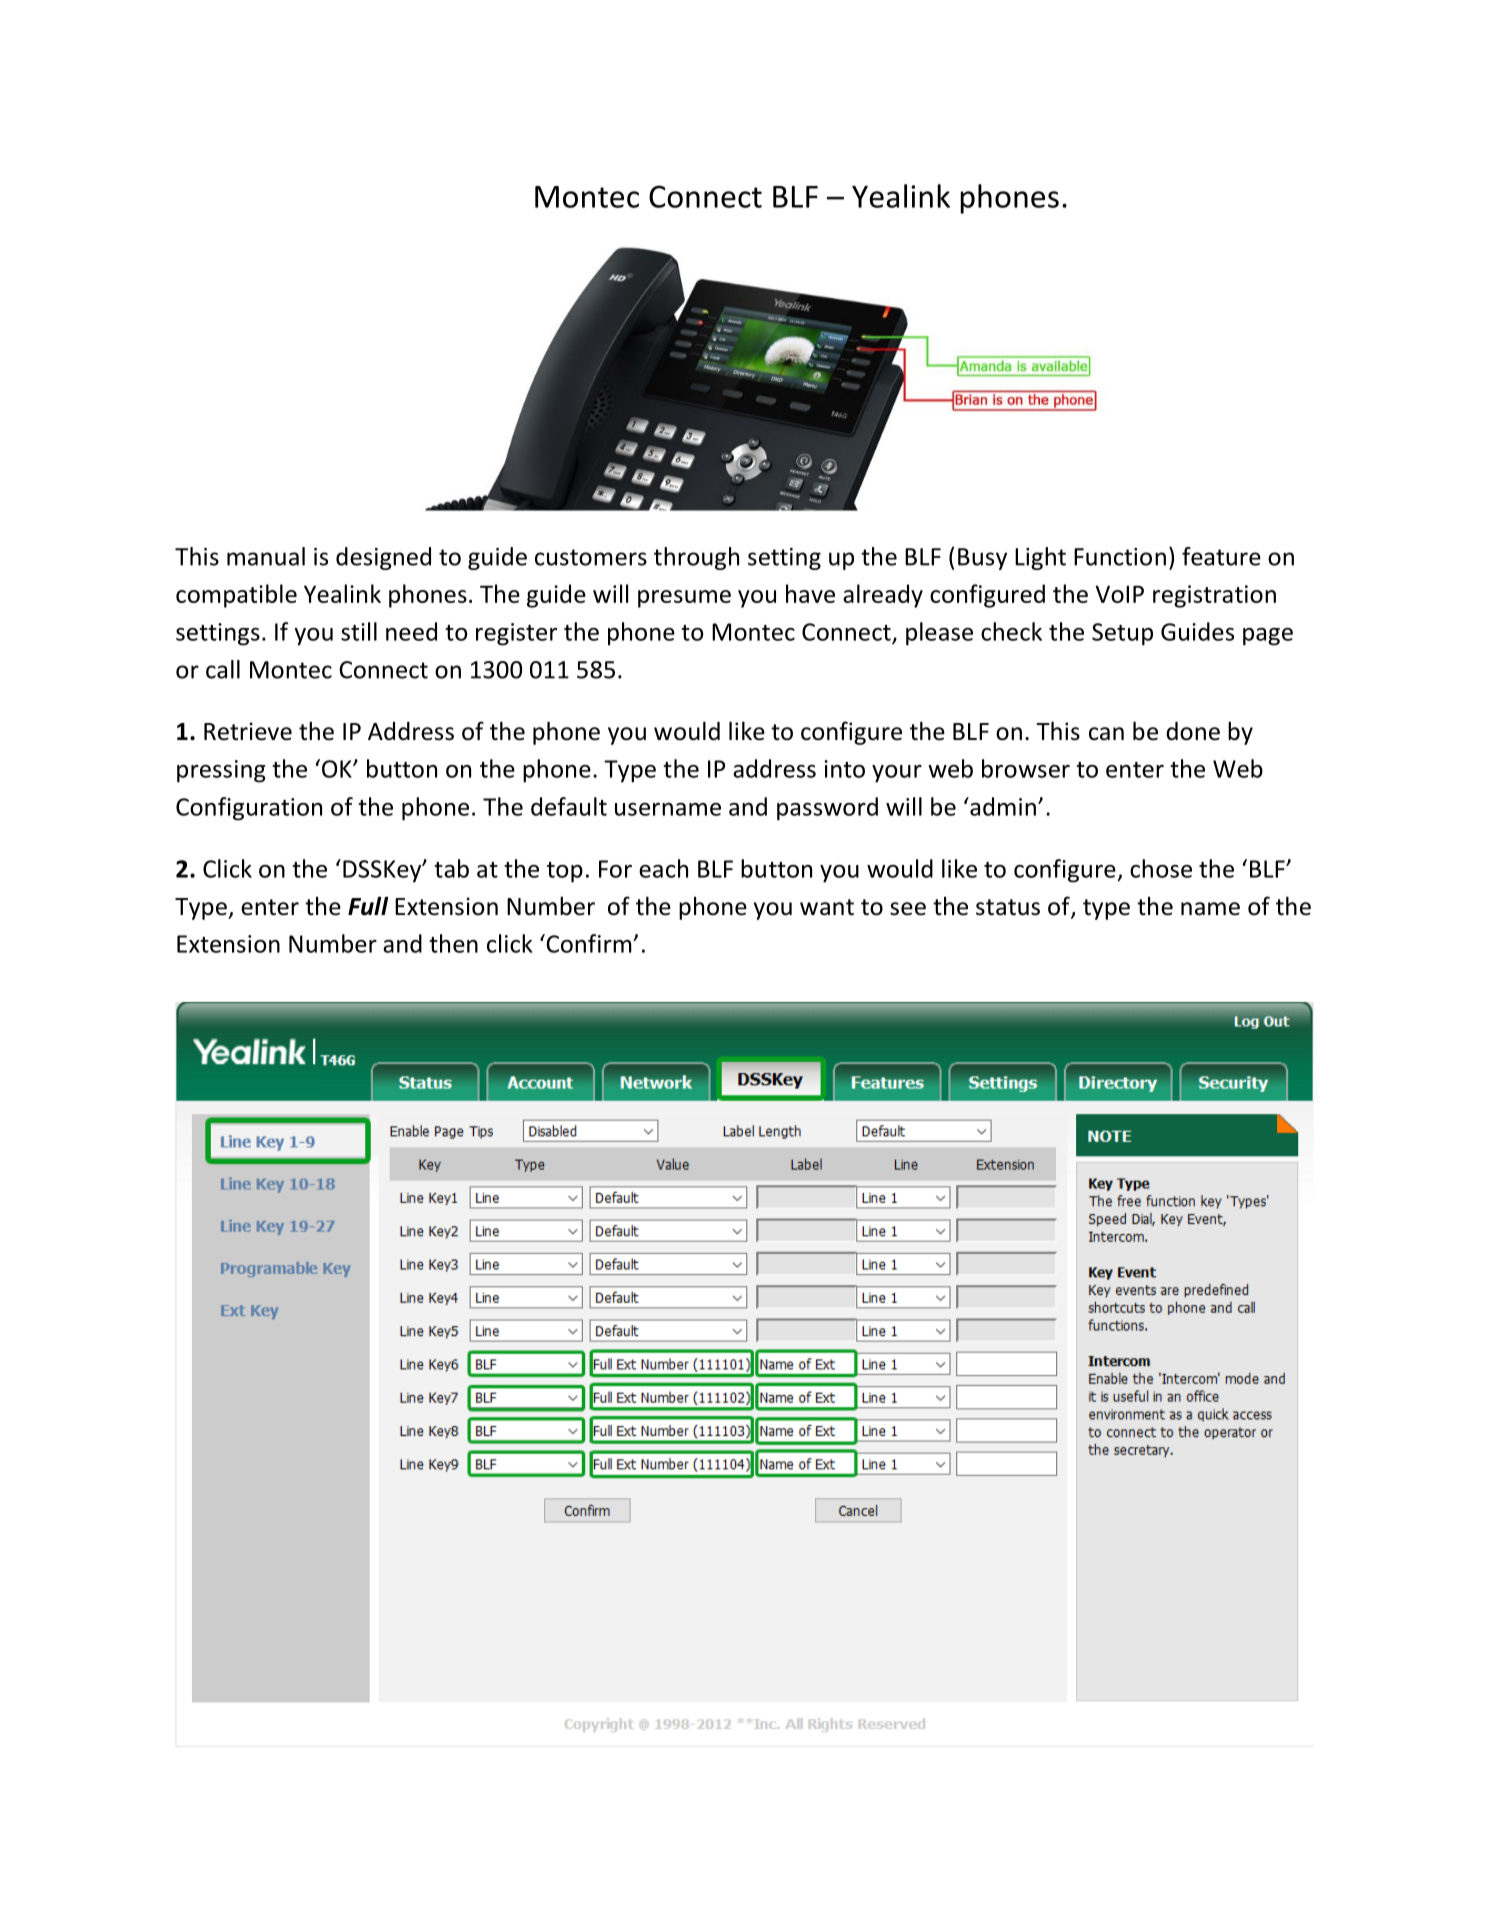 The width and height of the screenshot is (1490, 1929). Describe the element at coordinates (1106, 734) in the screenshot. I see `can` at that location.
